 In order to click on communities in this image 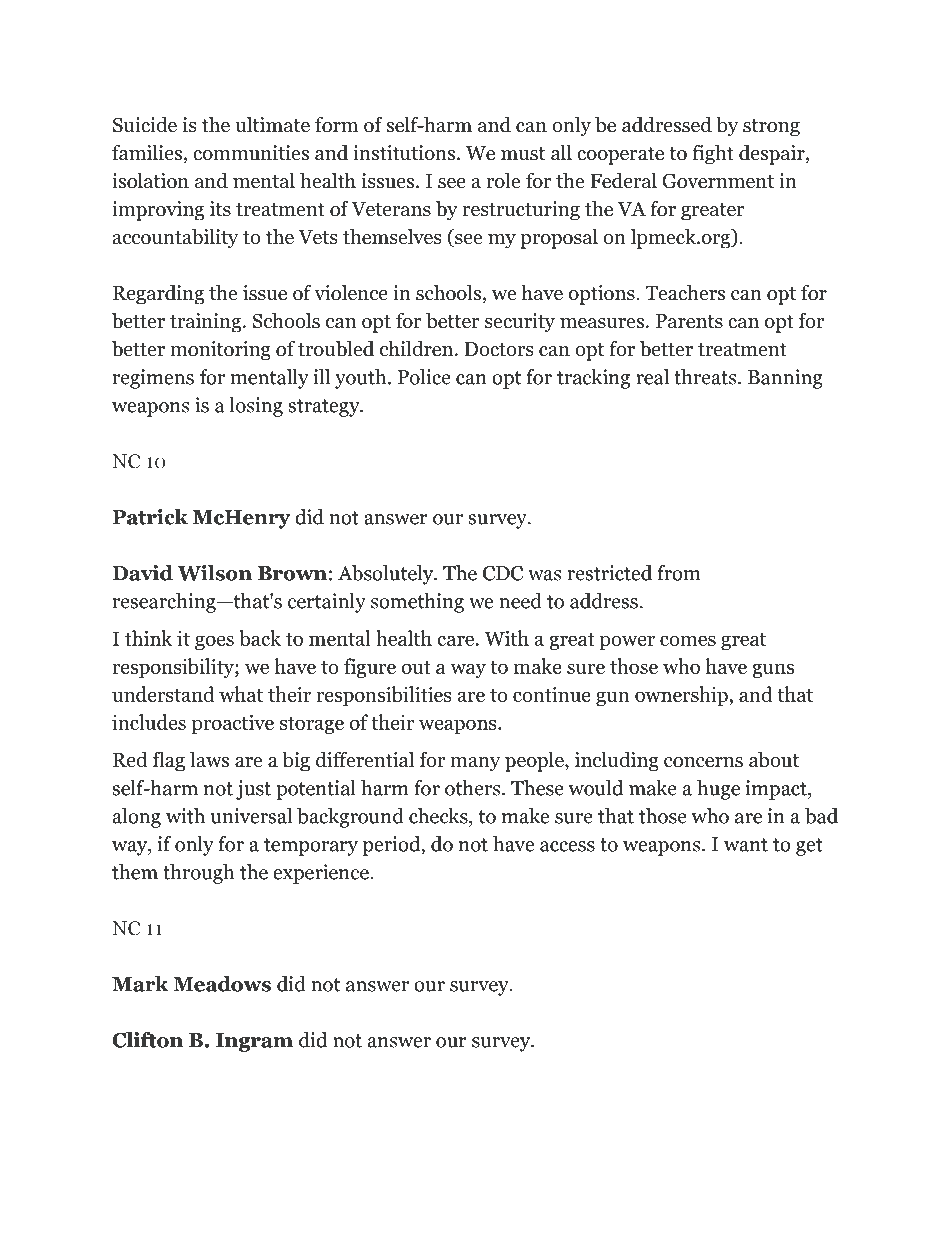, I will do `click(251, 153)`.
